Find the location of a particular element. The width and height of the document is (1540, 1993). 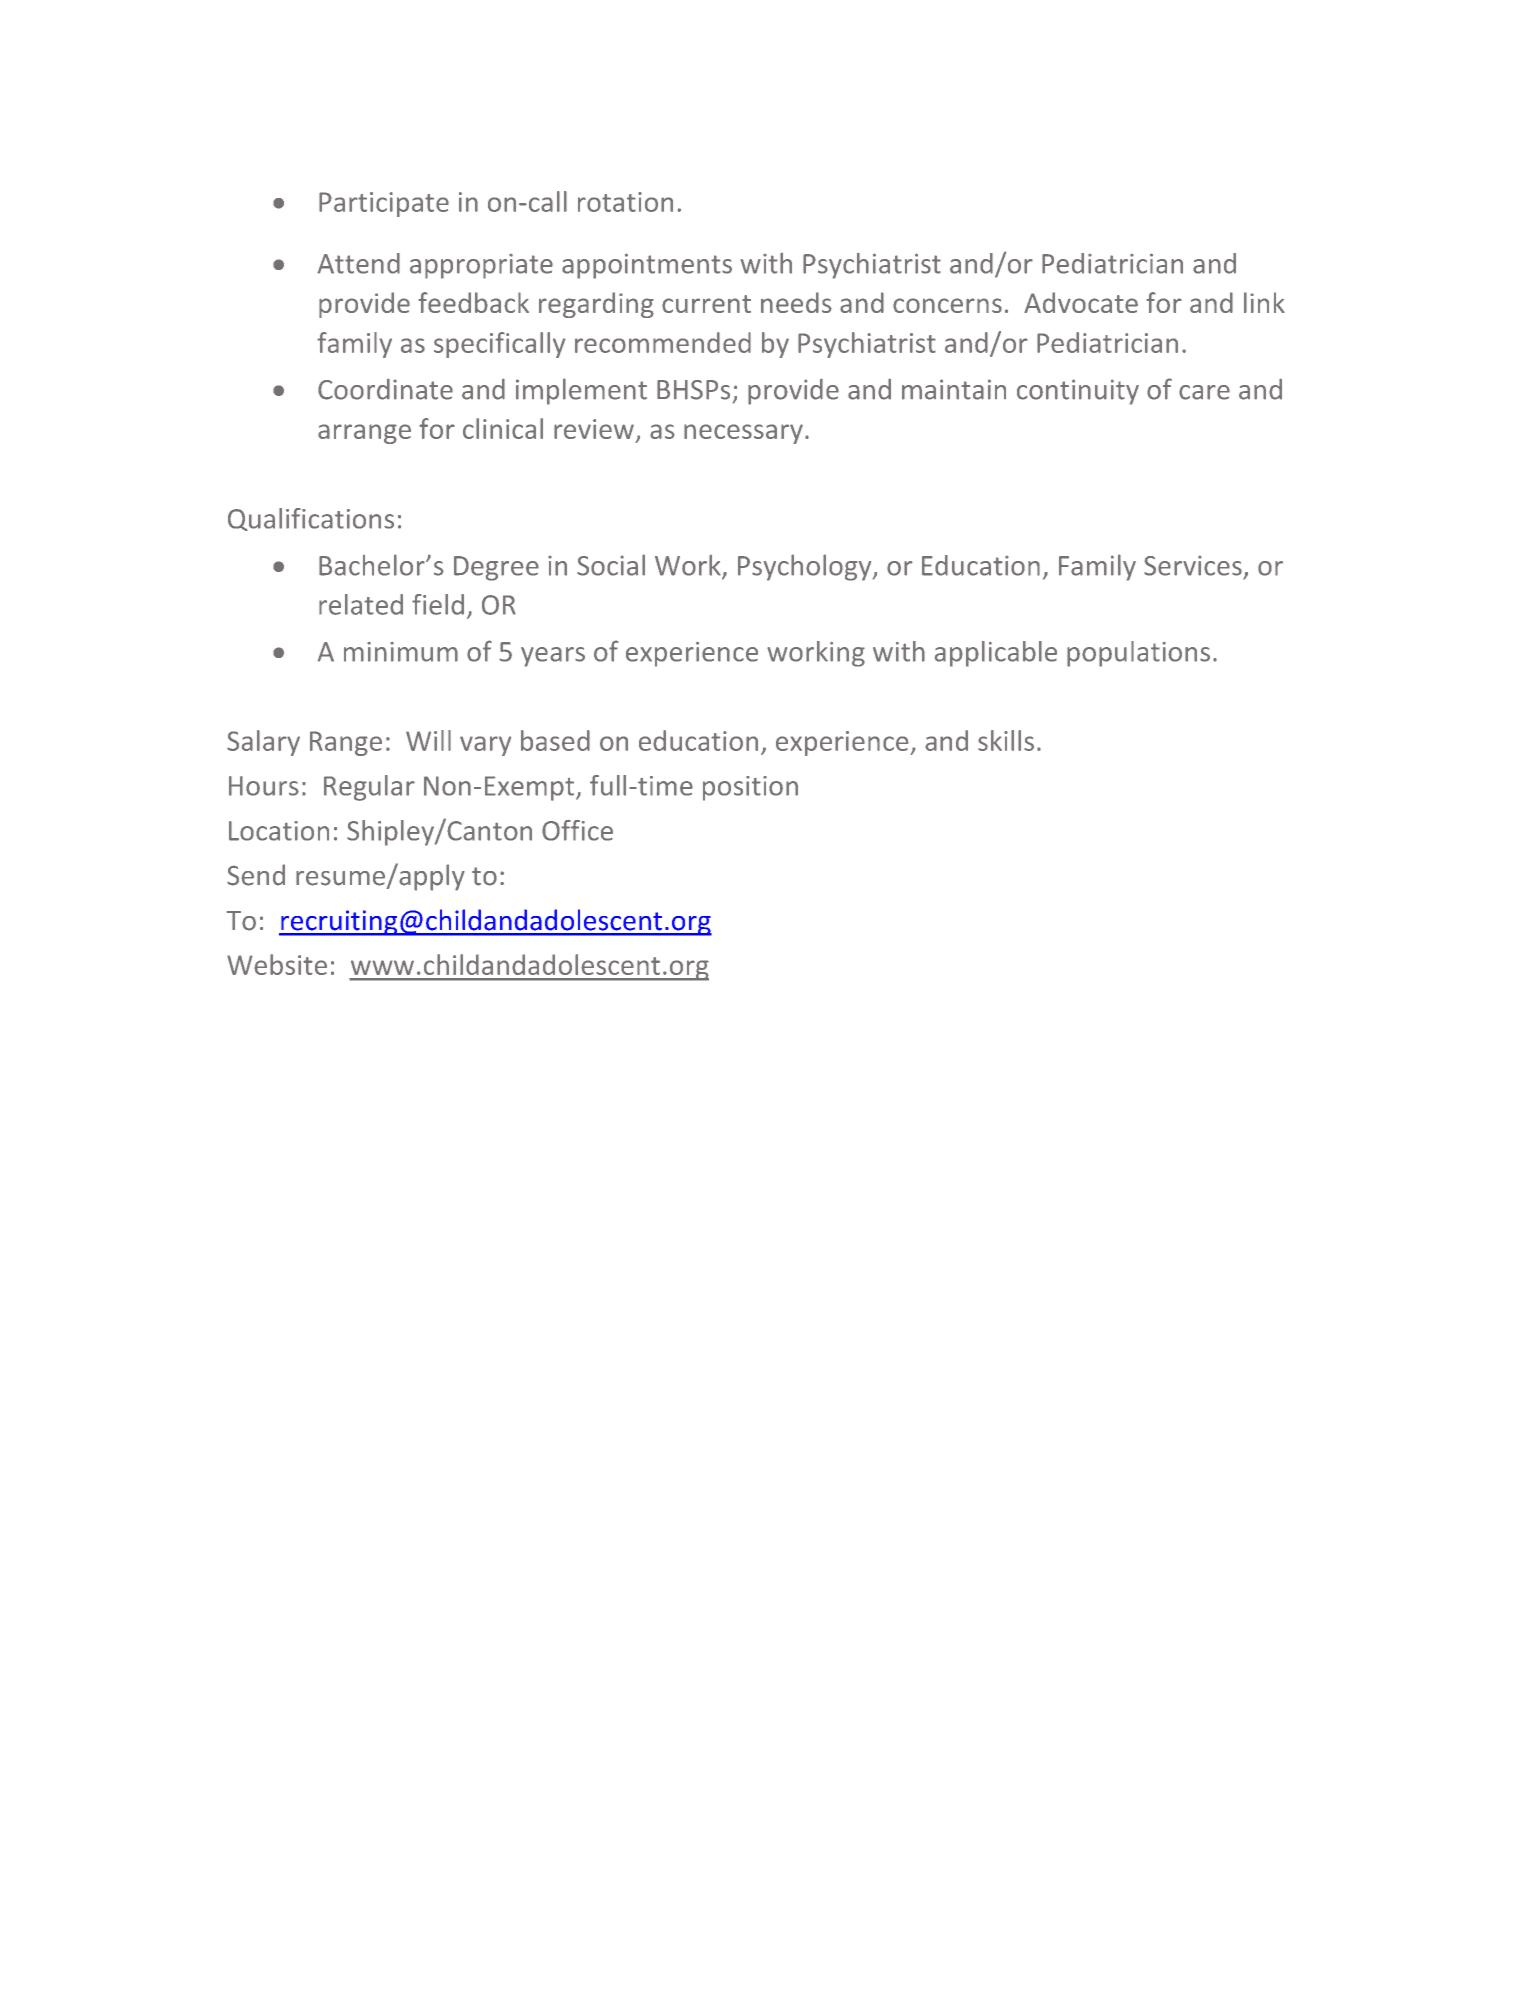

Advocate is located at coordinates (1081, 302).
